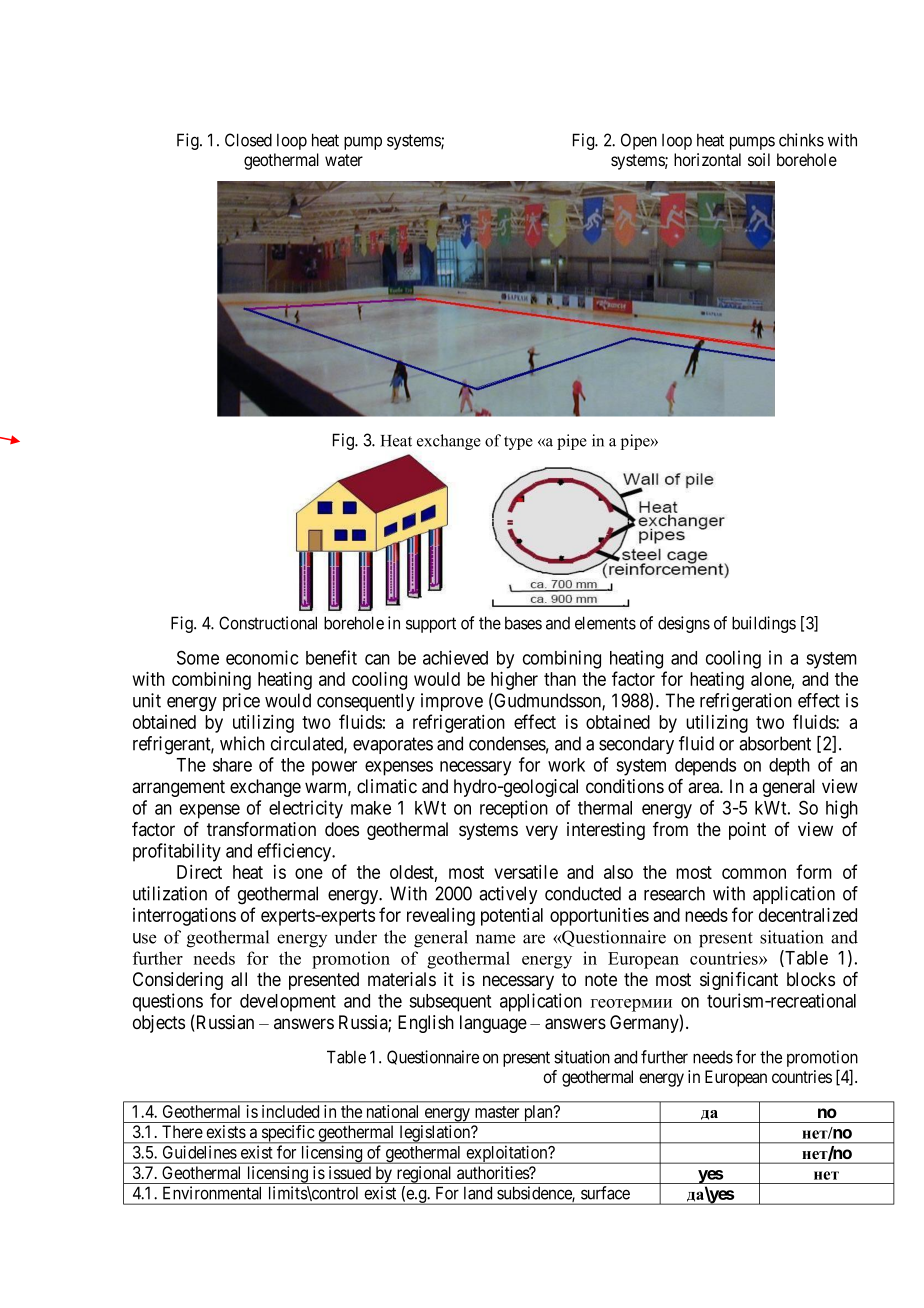 The height and width of the document is (1308, 924). Describe the element at coordinates (764, 624) in the document. I see `buildings` at that location.
